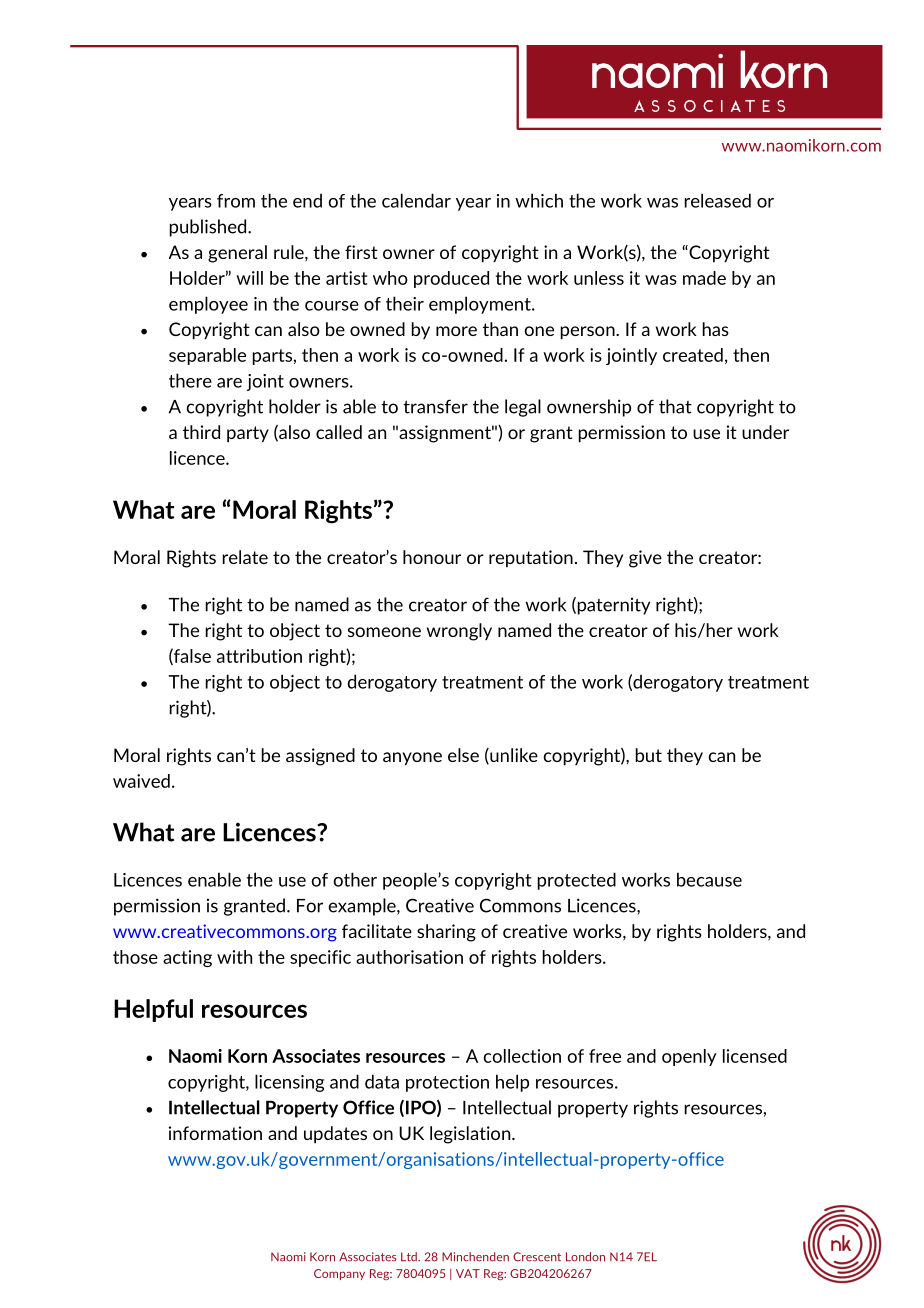 The width and height of the screenshot is (924, 1308). Describe the element at coordinates (709, 879) in the screenshot. I see `because` at that location.
